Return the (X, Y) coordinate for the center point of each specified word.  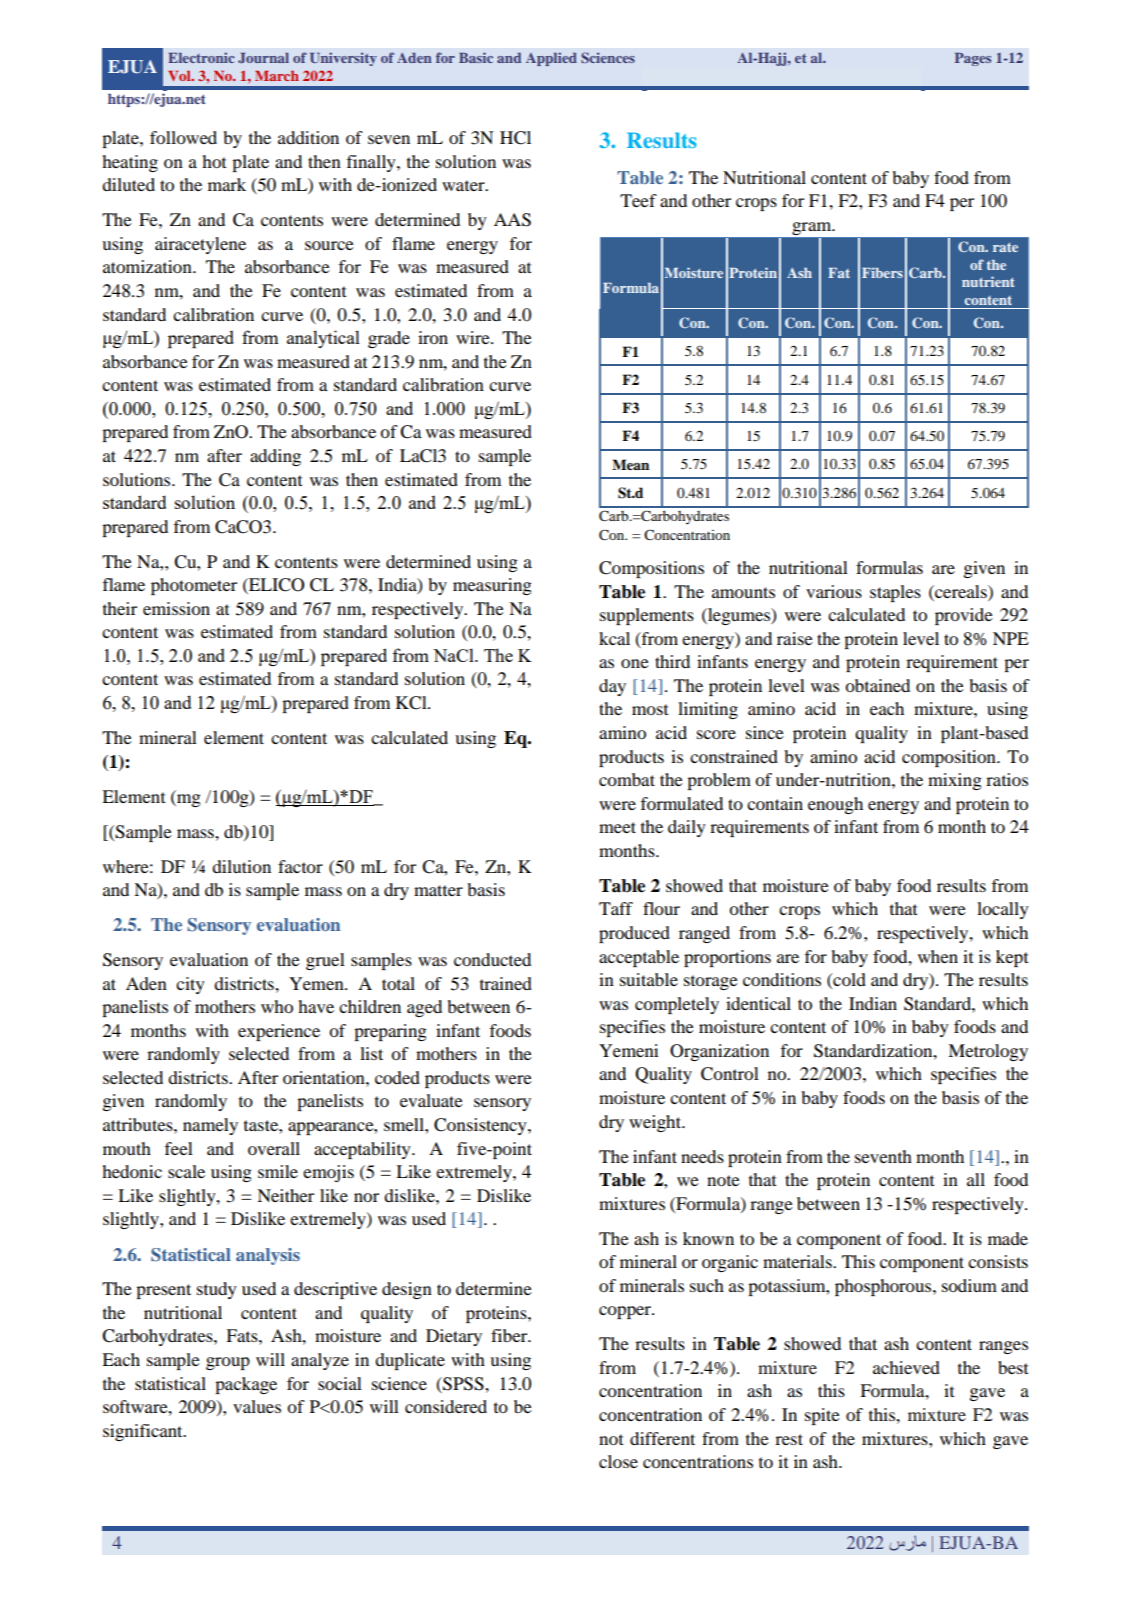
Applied (551, 59)
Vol (180, 76)
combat (627, 779)
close (618, 1461)
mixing (955, 781)
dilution (241, 866)
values (257, 1406)
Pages (973, 59)
